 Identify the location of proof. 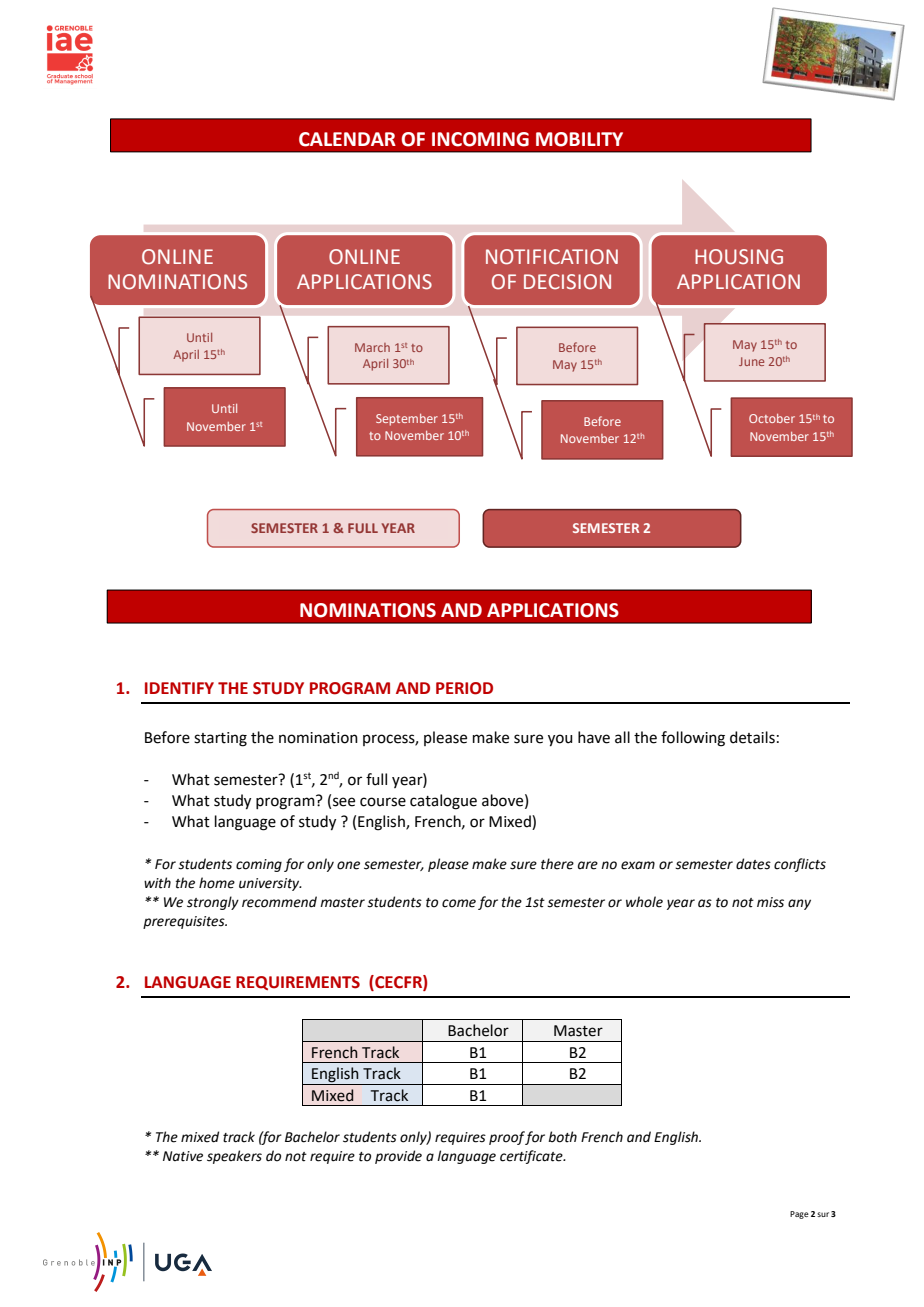
(507, 1138).
